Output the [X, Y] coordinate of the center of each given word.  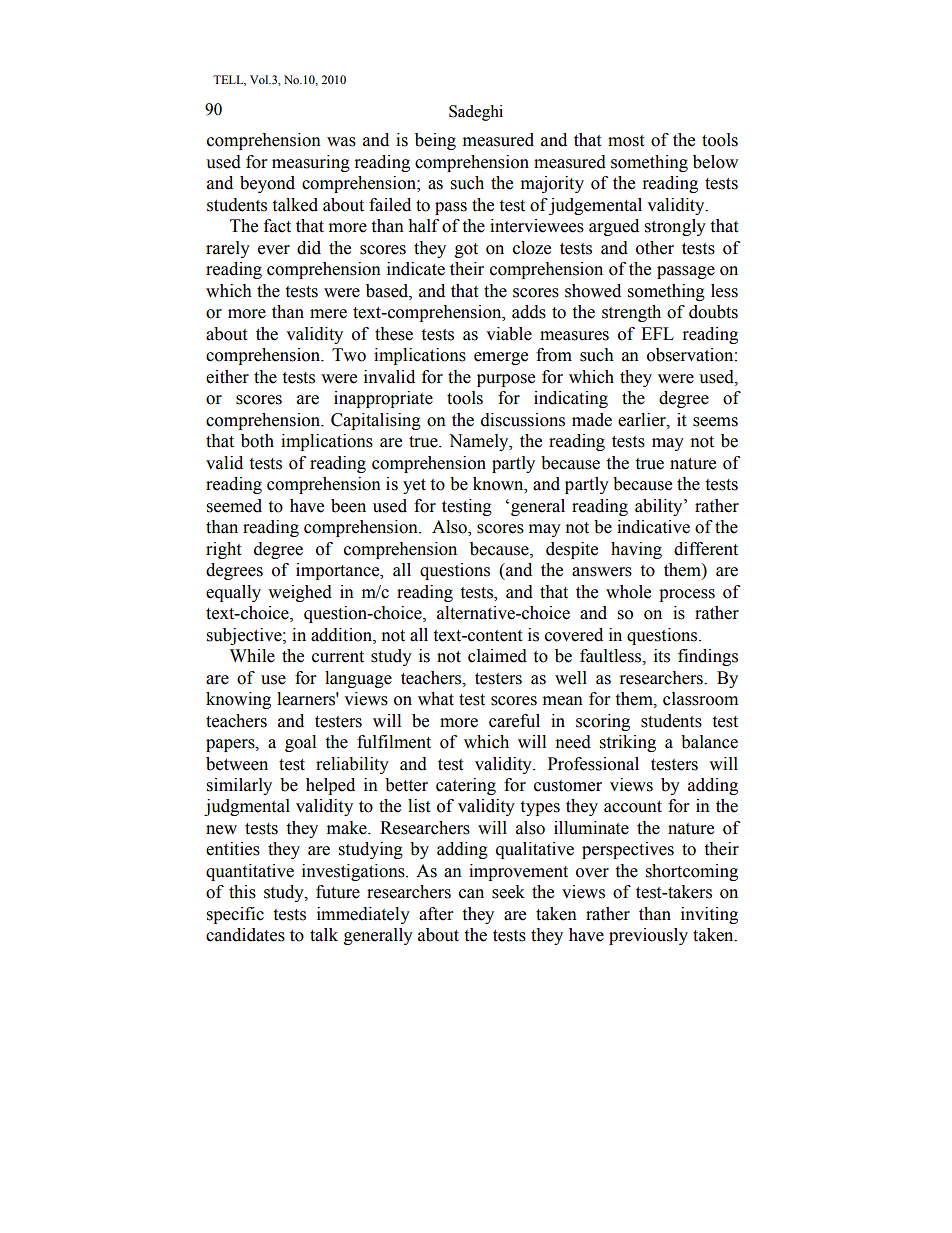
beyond [267, 184]
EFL [657, 333]
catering [466, 786]
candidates [245, 935]
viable [509, 334]
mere [328, 314]
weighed [300, 593]
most [626, 141]
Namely [480, 442]
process [687, 595]
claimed [497, 656]
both [257, 441]
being [435, 141]
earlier [643, 420]
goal [300, 743]
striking [628, 743]
